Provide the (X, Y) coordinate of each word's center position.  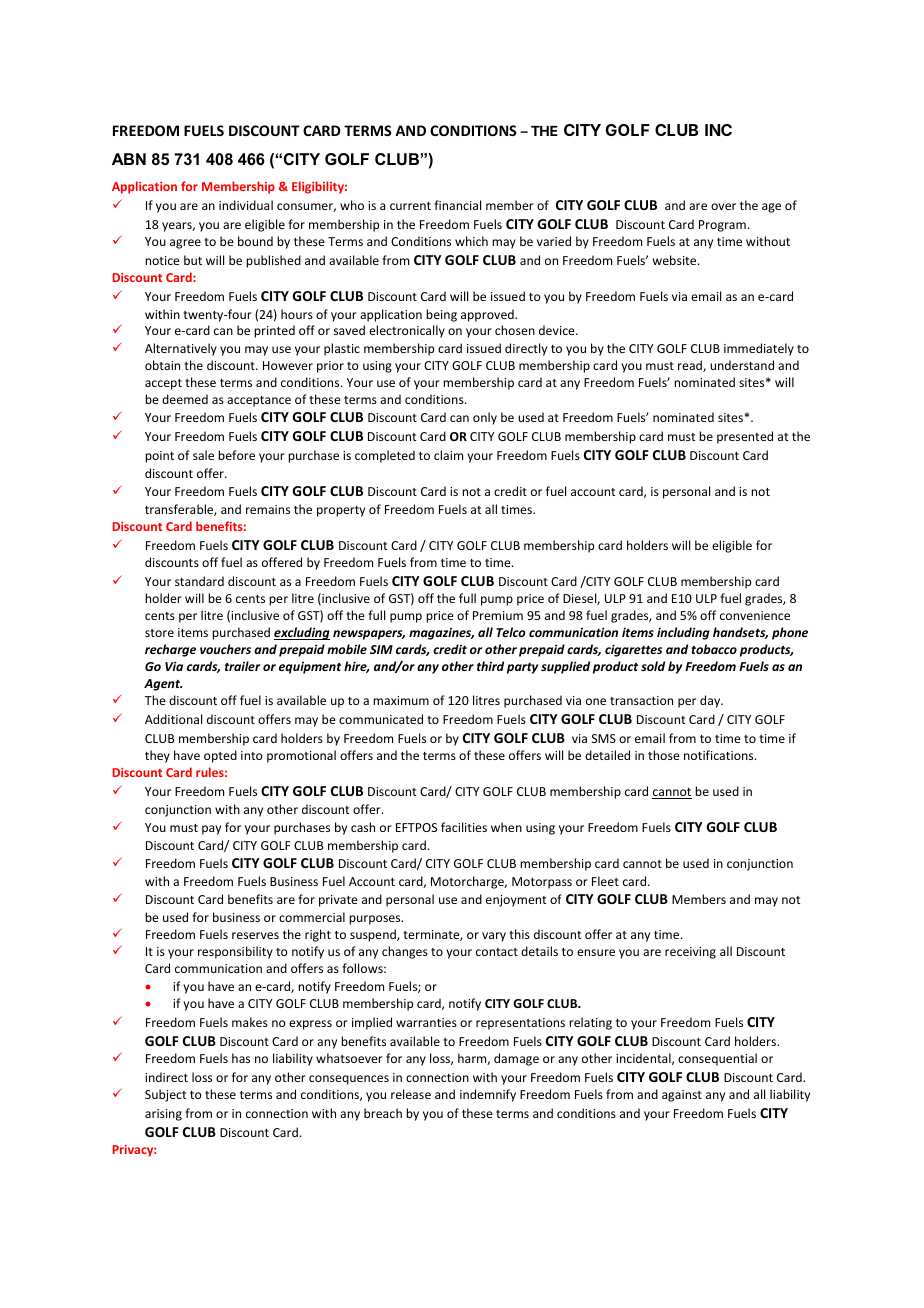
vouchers (225, 649)
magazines (441, 633)
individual (246, 205)
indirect (166, 1077)
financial (457, 205)
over (723, 206)
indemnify (488, 1095)
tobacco (714, 649)
